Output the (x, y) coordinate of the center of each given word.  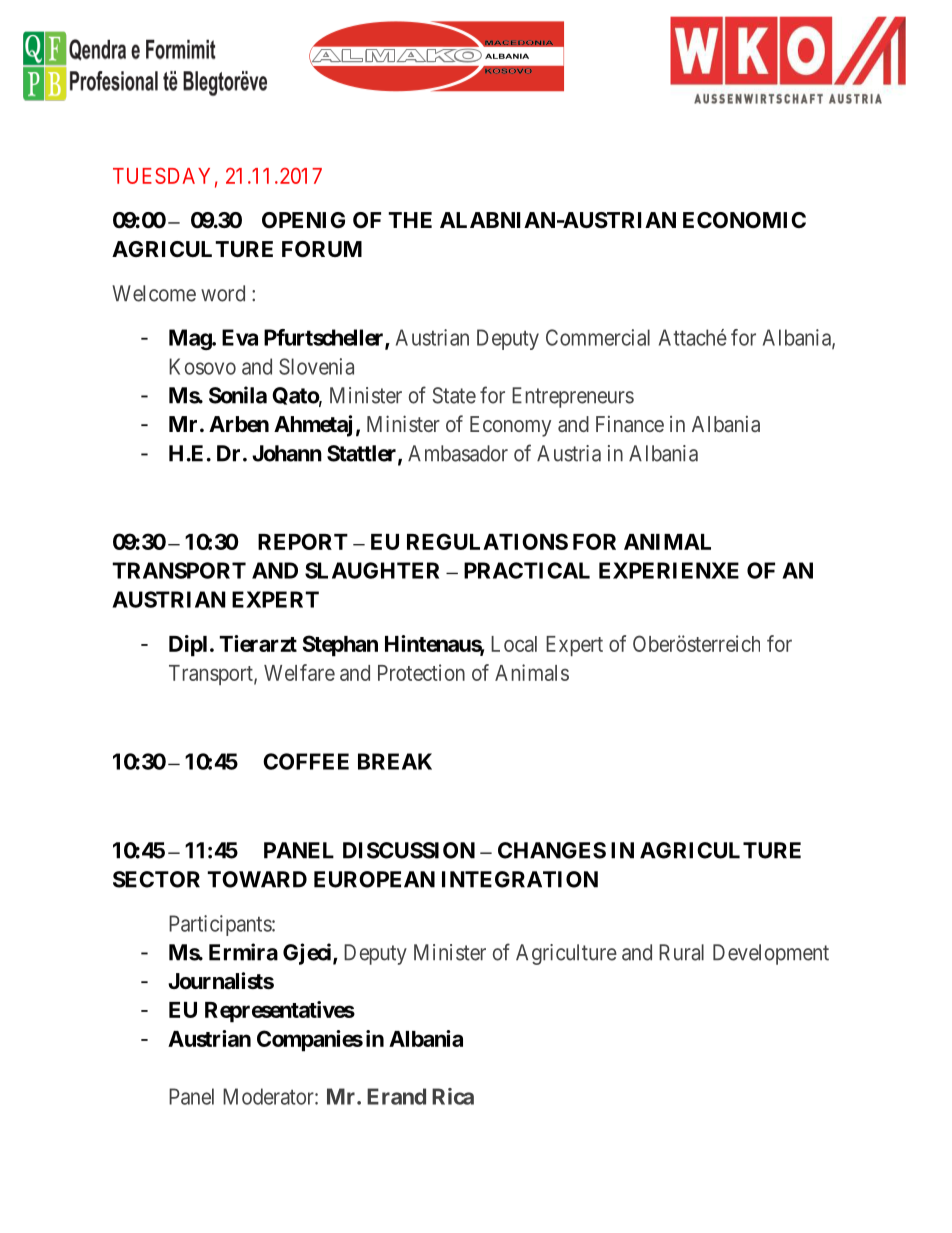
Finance (630, 424)
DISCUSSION (409, 850)
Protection (421, 672)
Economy (510, 426)
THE (410, 220)
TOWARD (257, 879)
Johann (287, 453)
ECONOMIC (744, 220)
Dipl (188, 646)
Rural (681, 952)
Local (514, 644)
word (223, 293)
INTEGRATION (520, 879)
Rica (453, 1096)
